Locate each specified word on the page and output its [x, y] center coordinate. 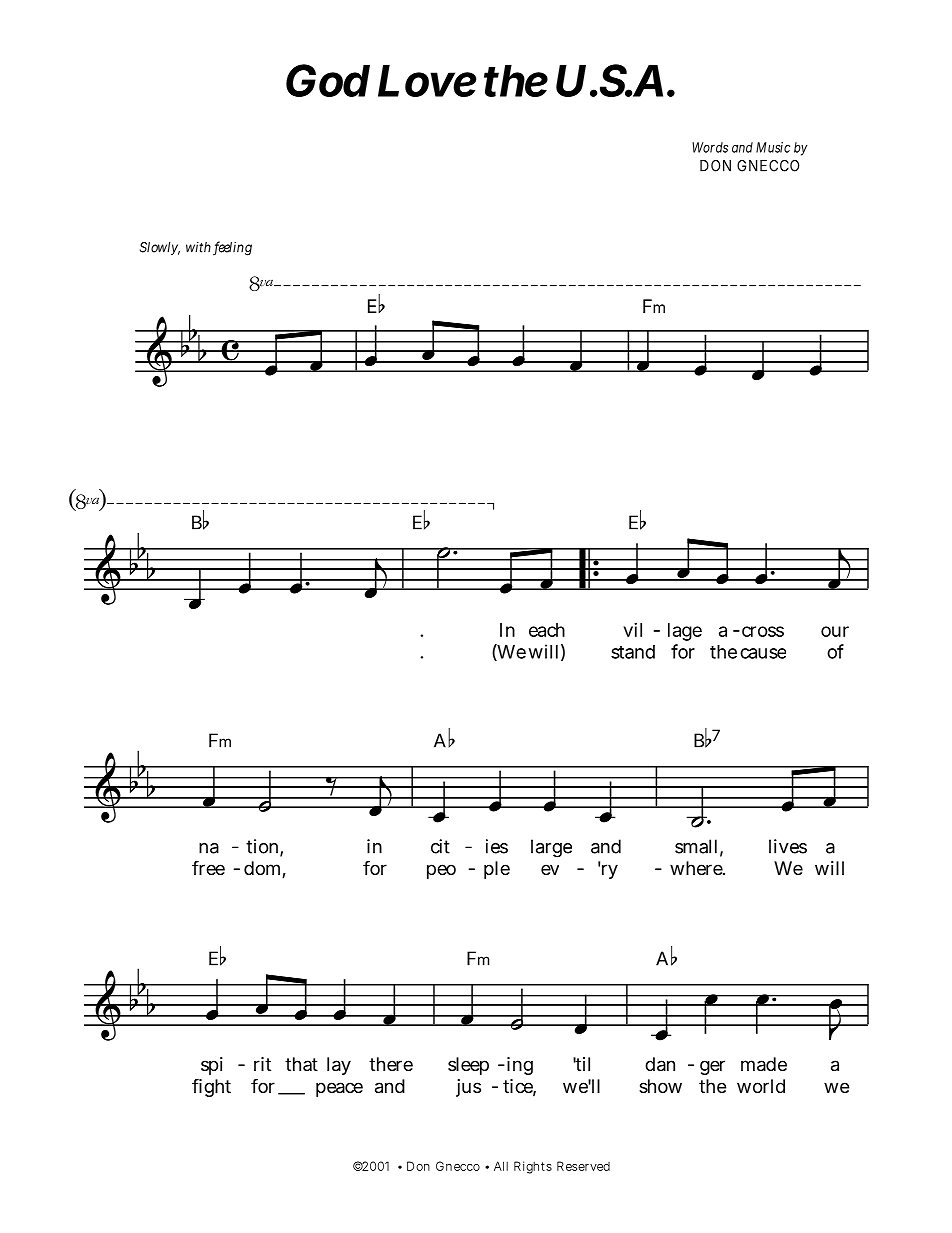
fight [211, 1087]
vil [633, 630]
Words [710, 147]
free [208, 867]
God [328, 80]
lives [788, 846]
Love [427, 80]
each [547, 630]
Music [773, 147]
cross [763, 631]
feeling [232, 248]
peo [441, 871]
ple [497, 870]
